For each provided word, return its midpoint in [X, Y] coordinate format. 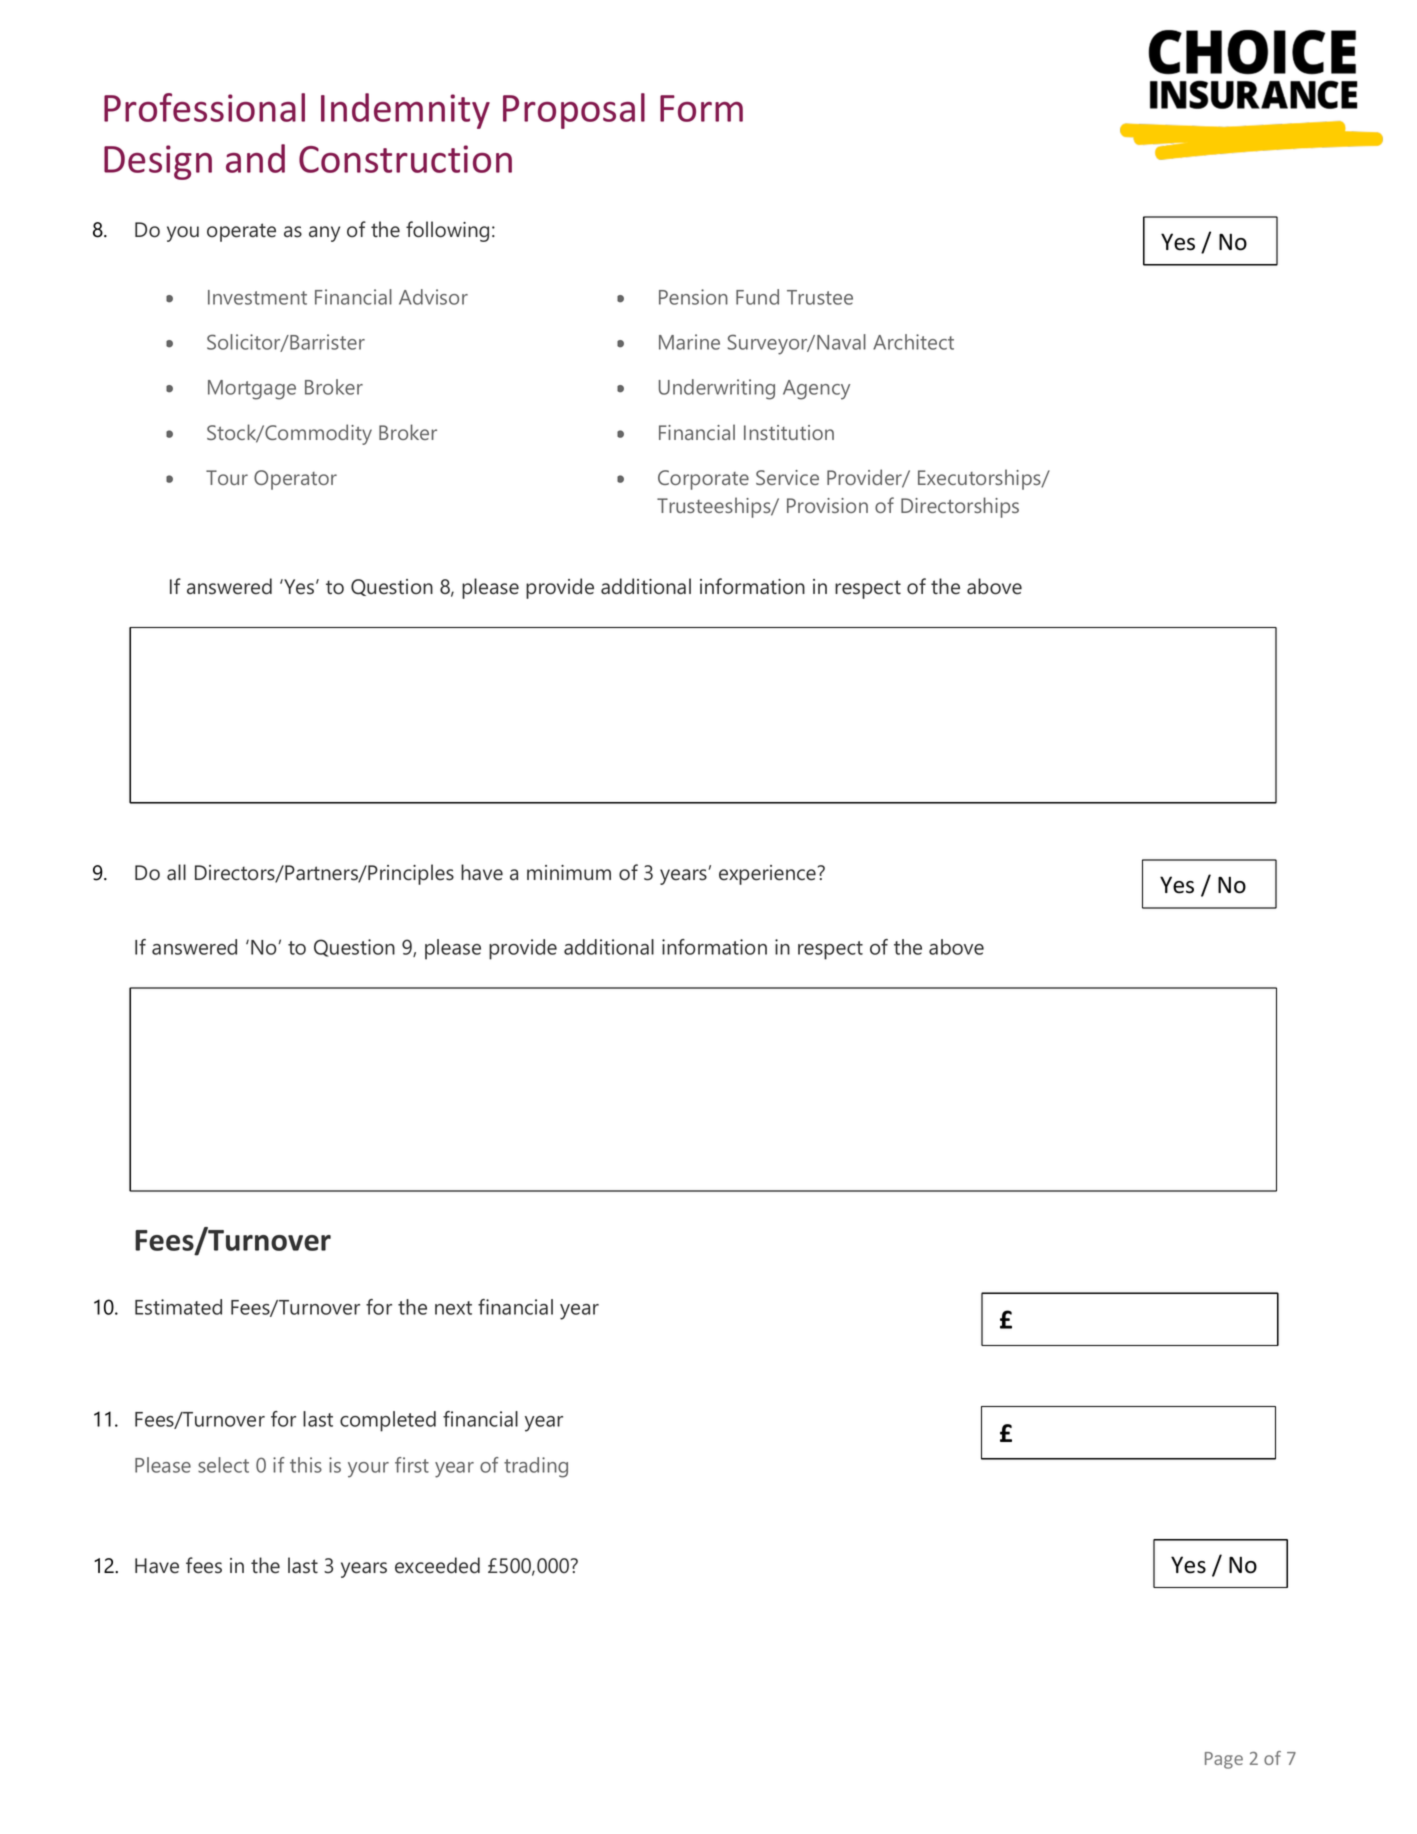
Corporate [703, 480]
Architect [913, 342]
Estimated [178, 1307]
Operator [295, 480]
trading [536, 1467]
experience [769, 875]
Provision [827, 505]
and [255, 158]
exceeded [437, 1565]
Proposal [574, 111]
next [453, 1308]
